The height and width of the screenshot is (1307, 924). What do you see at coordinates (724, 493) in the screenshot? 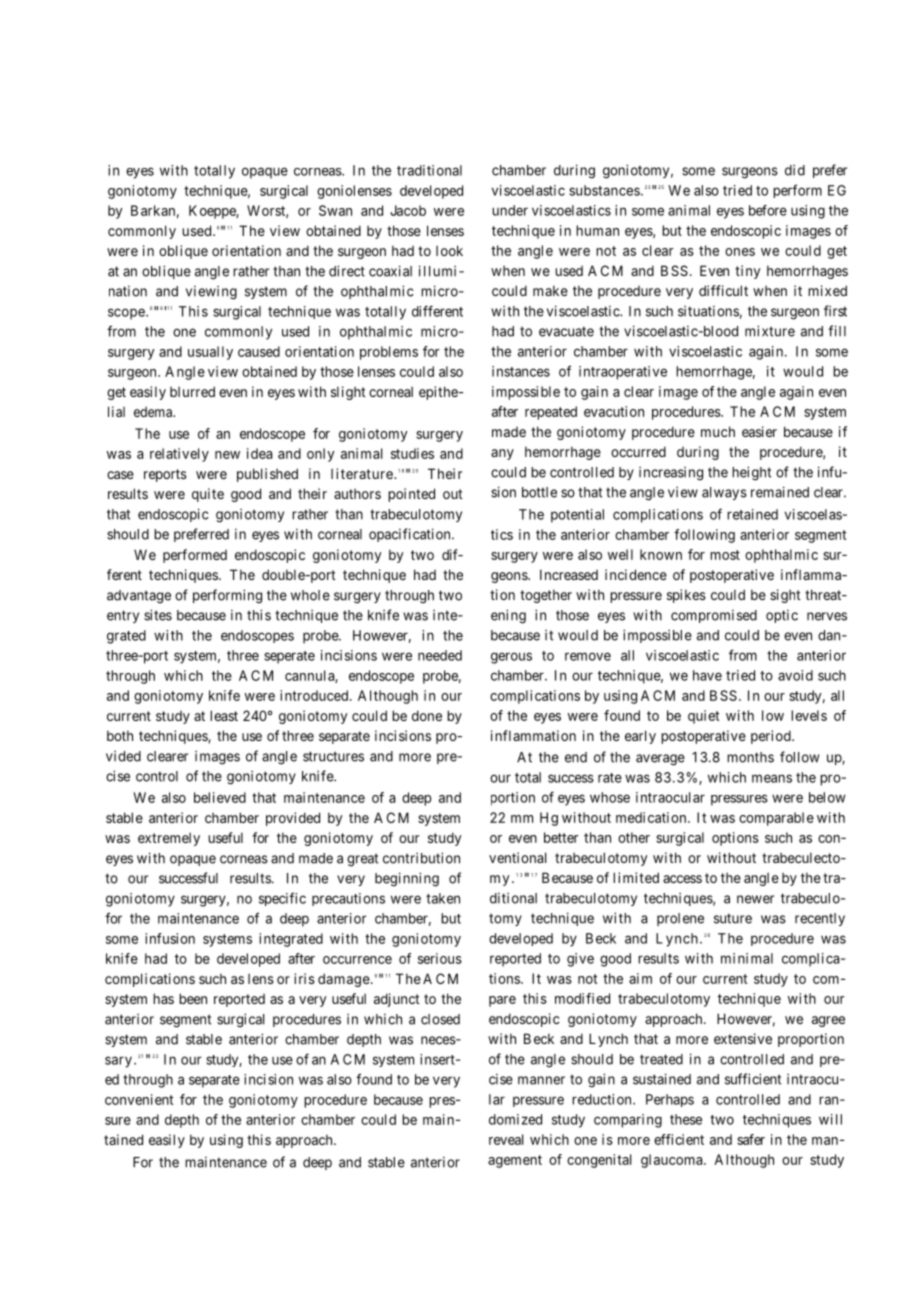
I see `always` at bounding box center [724, 493].
